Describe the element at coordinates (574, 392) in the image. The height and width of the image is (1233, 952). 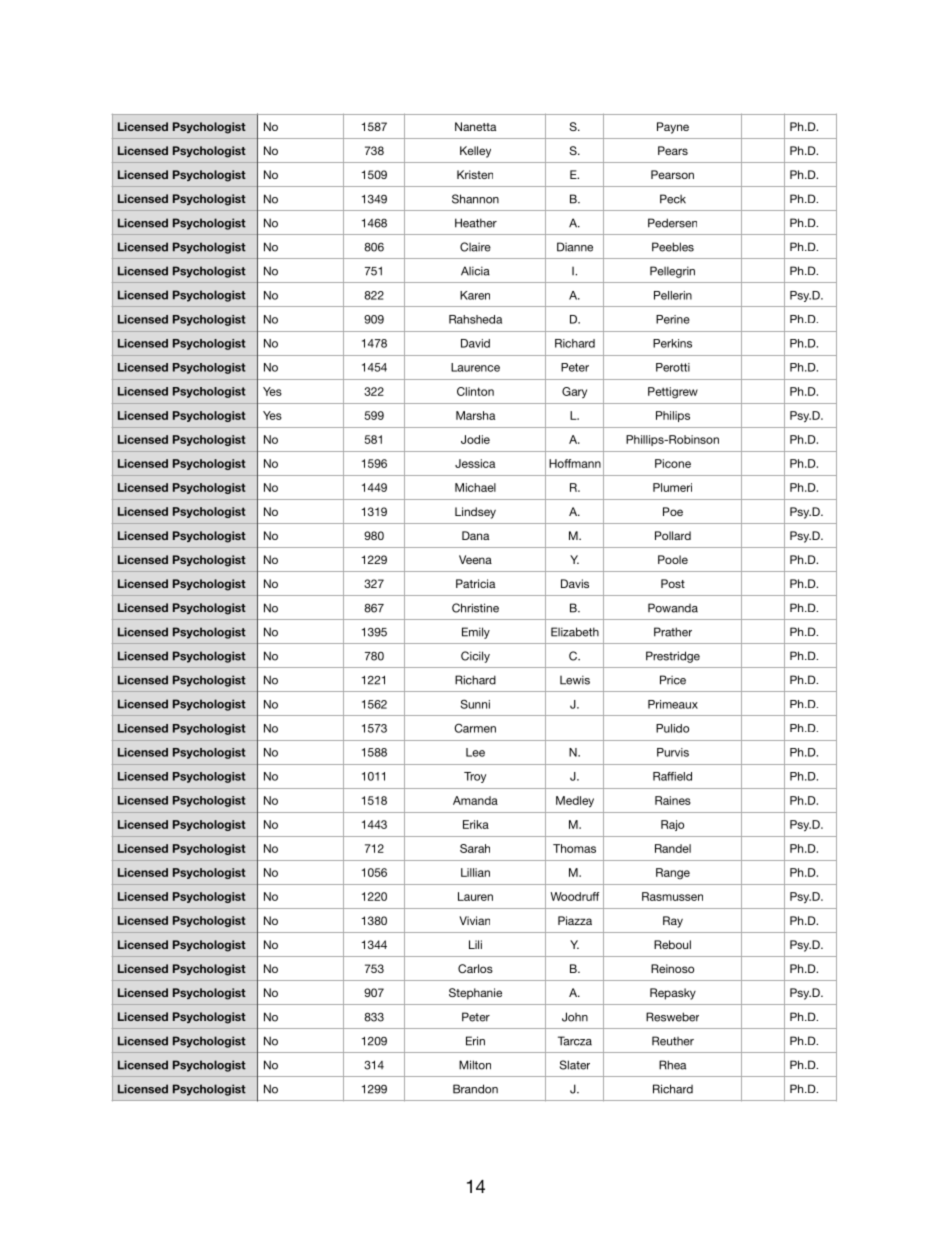
I see `Gary` at that location.
